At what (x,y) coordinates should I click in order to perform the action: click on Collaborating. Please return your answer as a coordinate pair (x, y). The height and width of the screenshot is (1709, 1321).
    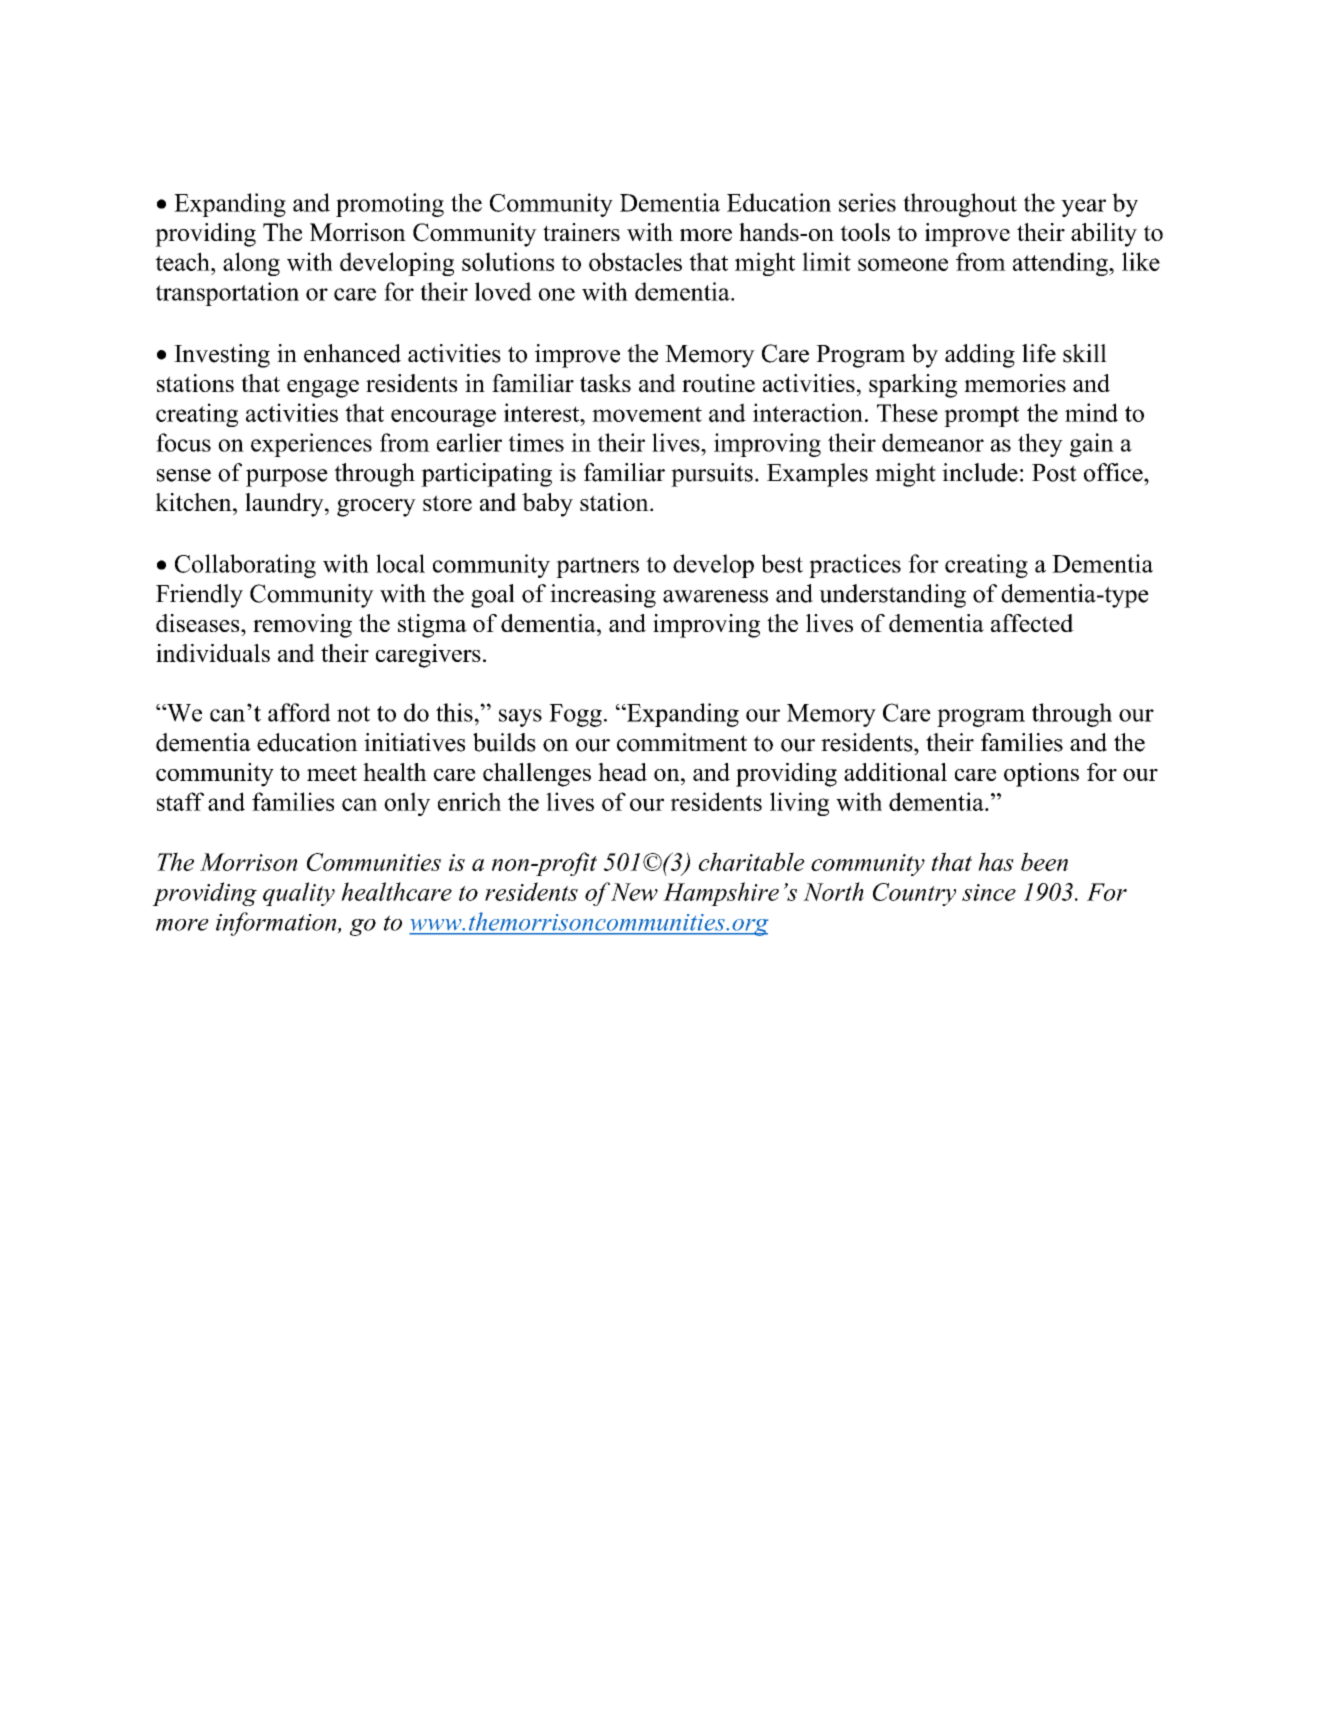
    Looking at the image, I should click on (245, 566).
